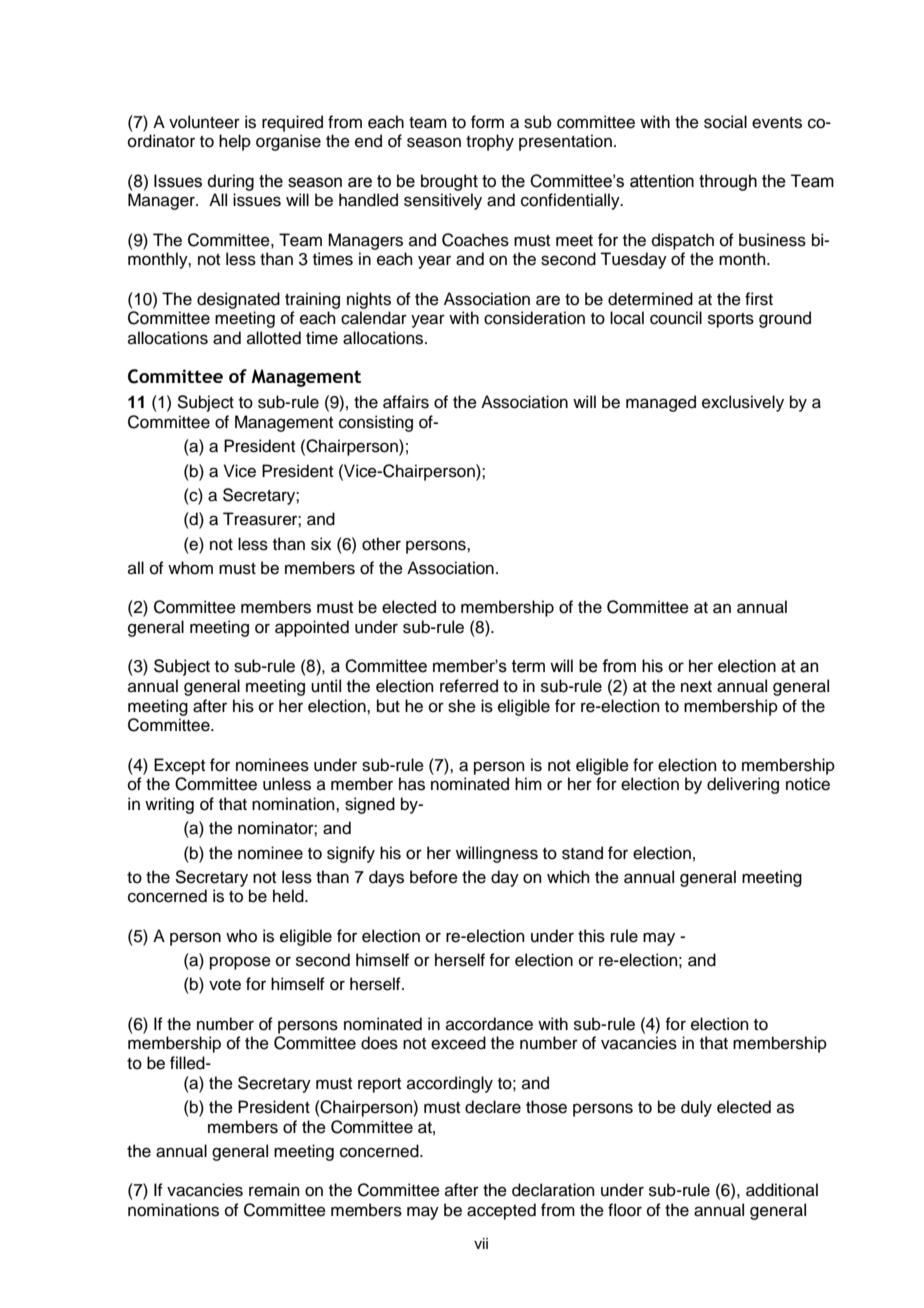  Describe the element at coordinates (406, 402) in the page. I see `affairs` at that location.
